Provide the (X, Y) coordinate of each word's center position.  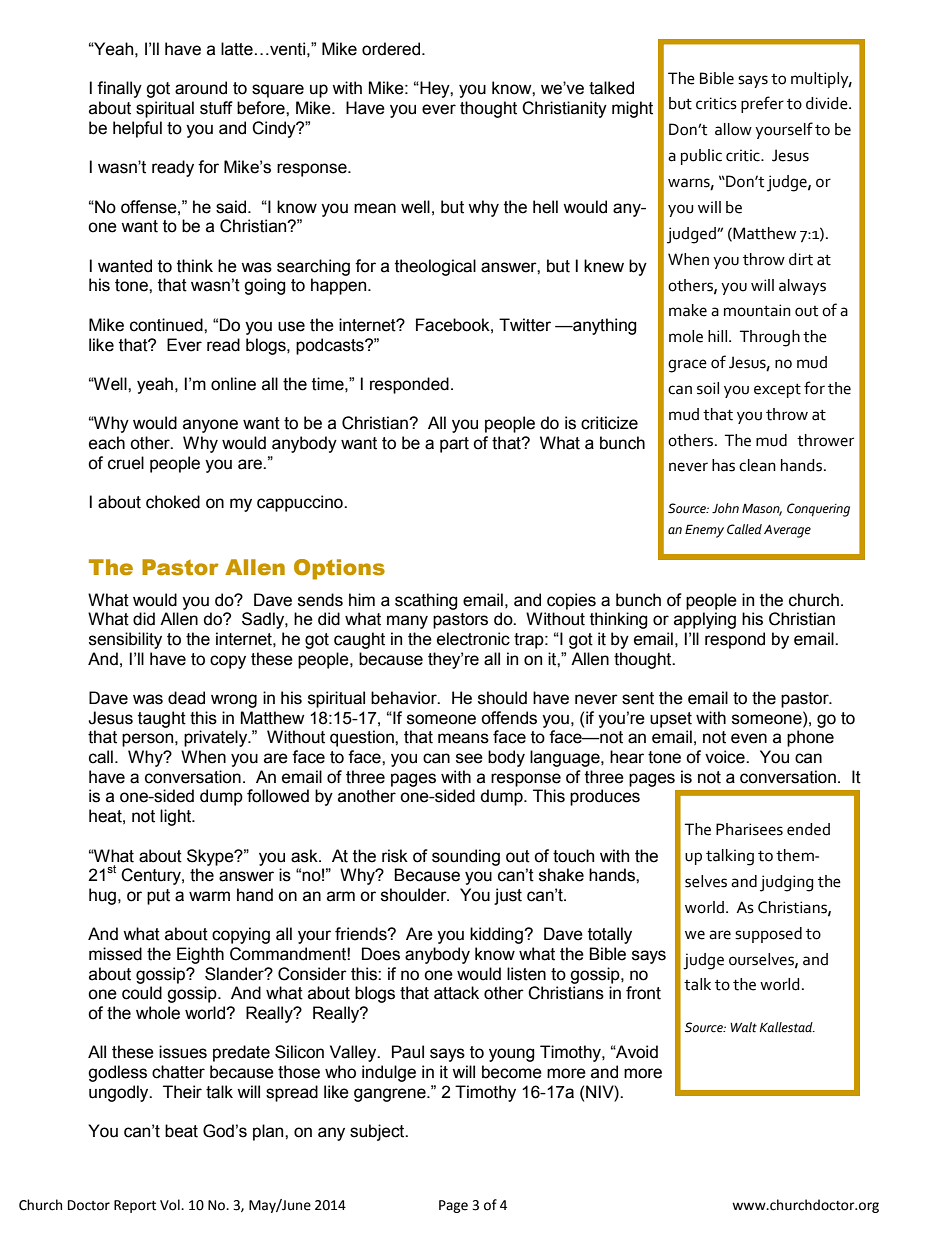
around (201, 88)
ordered (392, 49)
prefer (762, 104)
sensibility (125, 640)
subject (378, 1132)
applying (705, 620)
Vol (171, 1205)
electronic (473, 639)
